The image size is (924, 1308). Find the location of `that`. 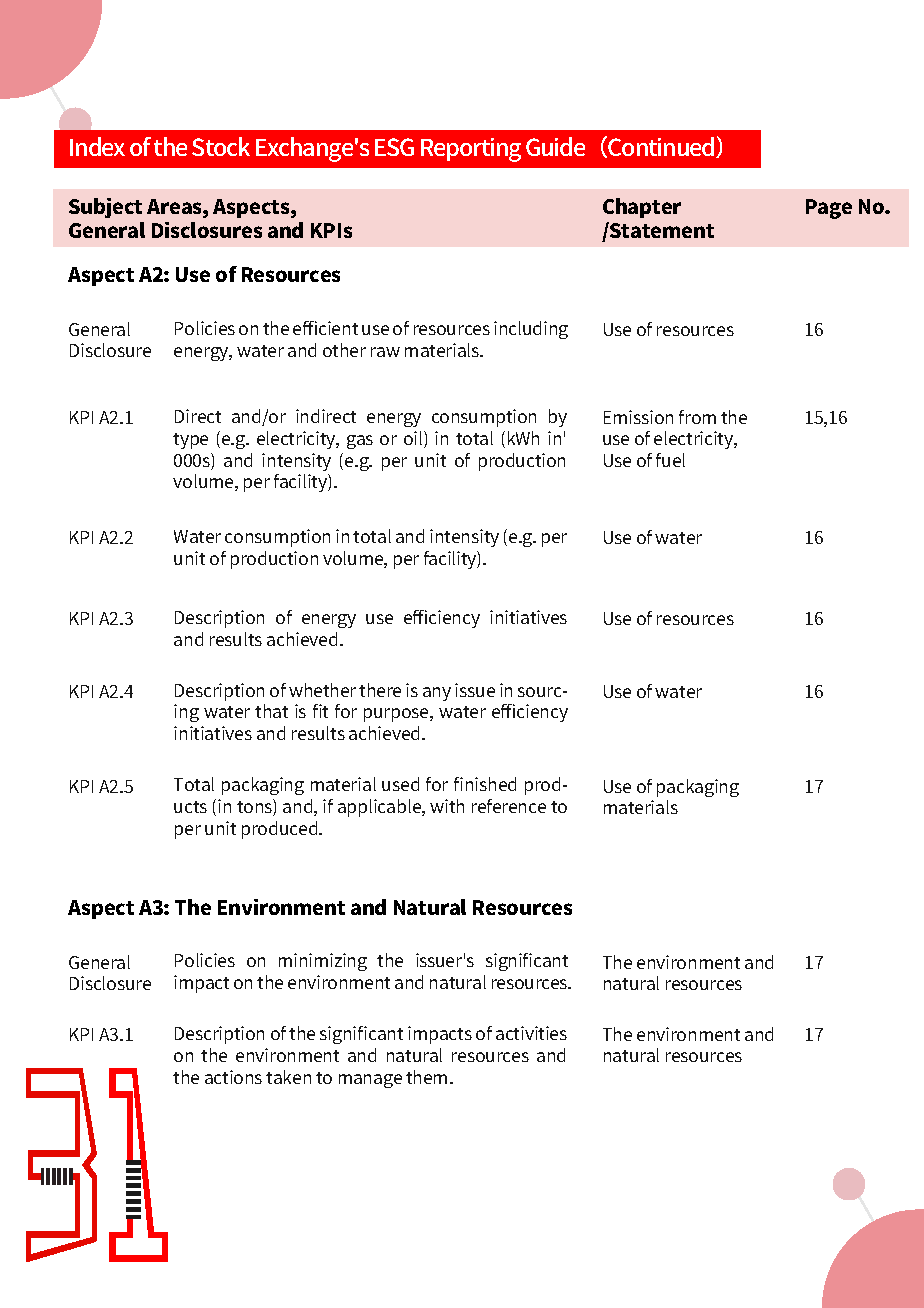

that is located at coordinates (271, 711).
